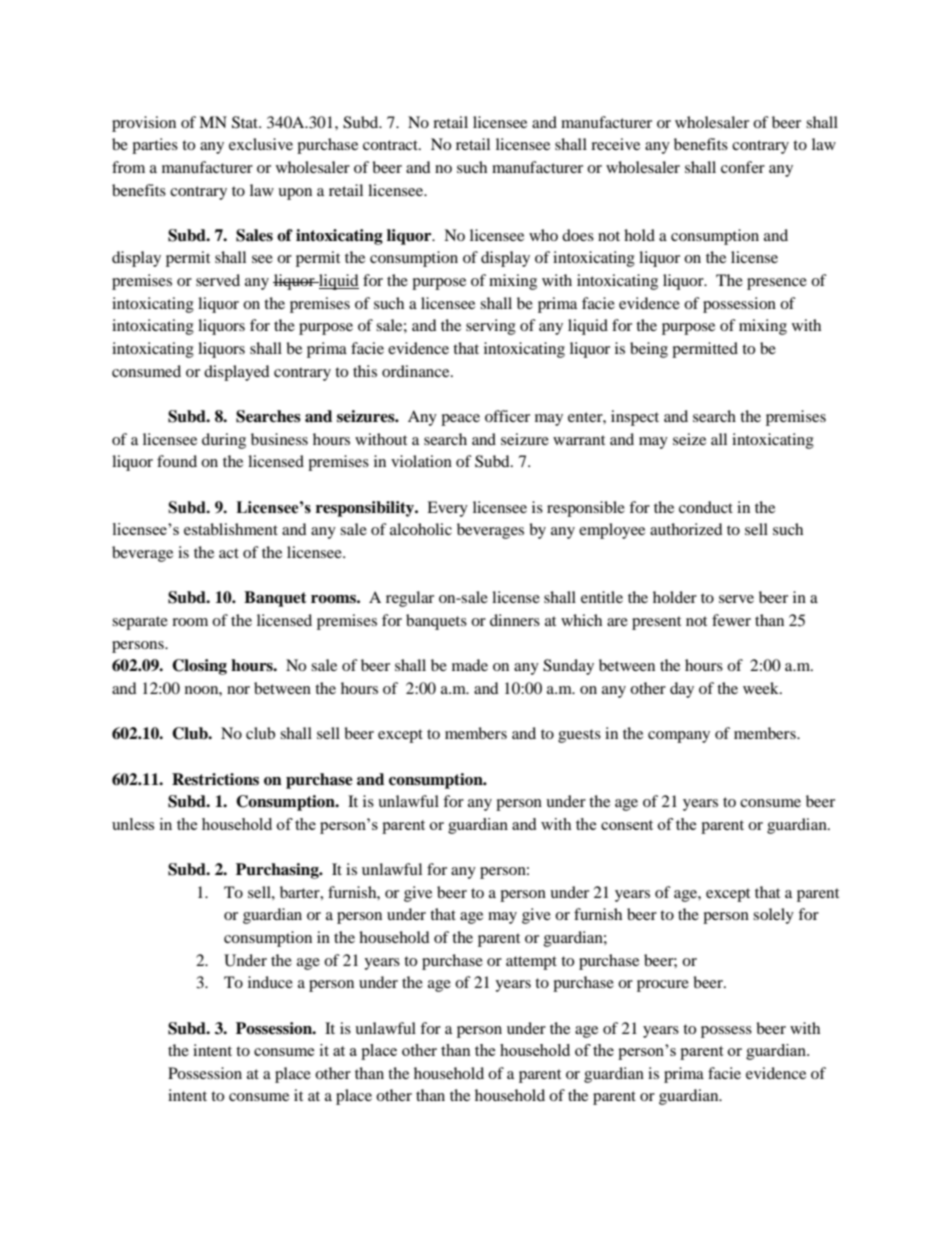  What do you see at coordinates (155, 146) in the screenshot?
I see `parties` at bounding box center [155, 146].
